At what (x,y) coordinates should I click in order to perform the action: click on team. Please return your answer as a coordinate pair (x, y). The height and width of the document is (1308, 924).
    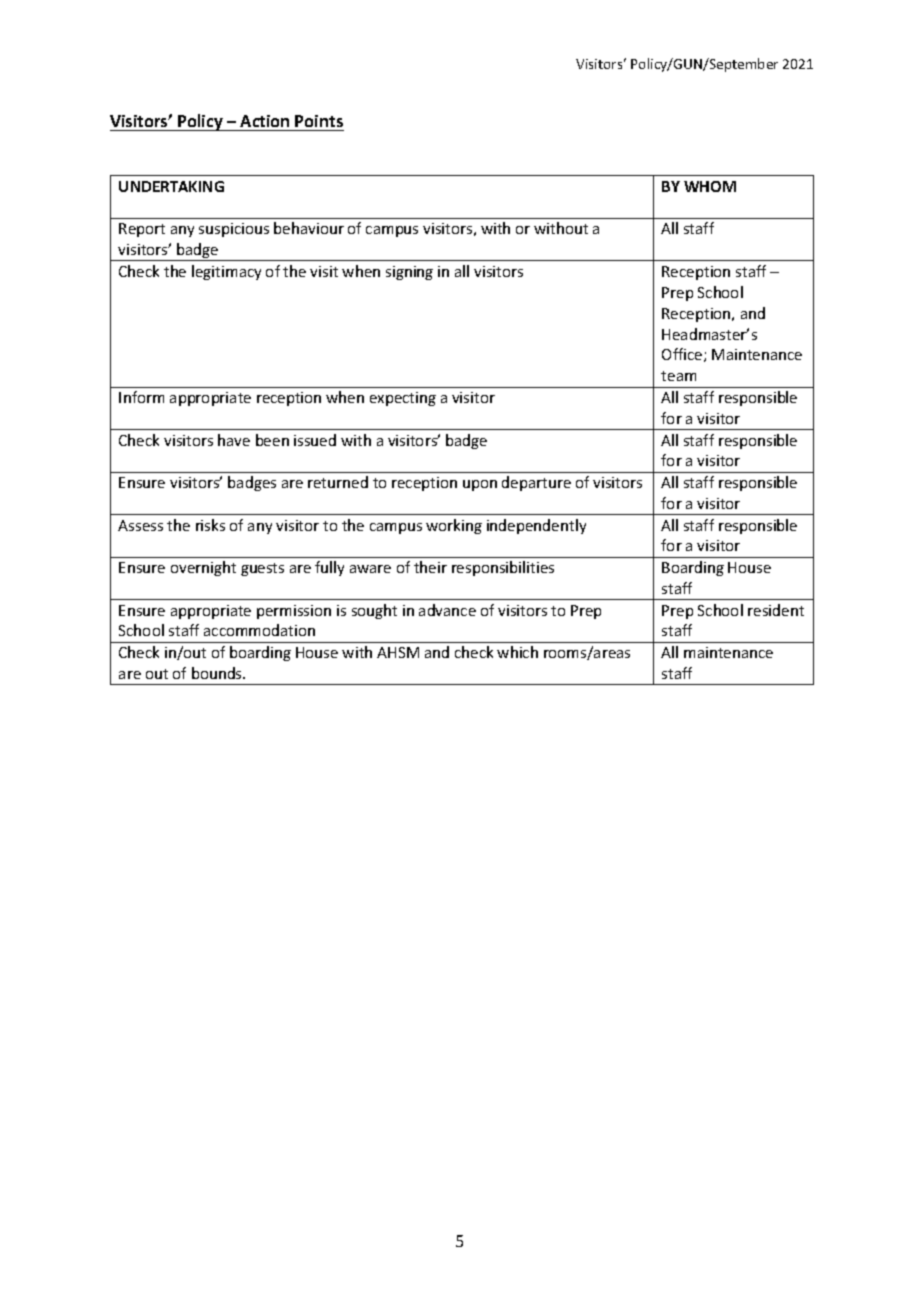
    Looking at the image, I should click on (678, 376).
